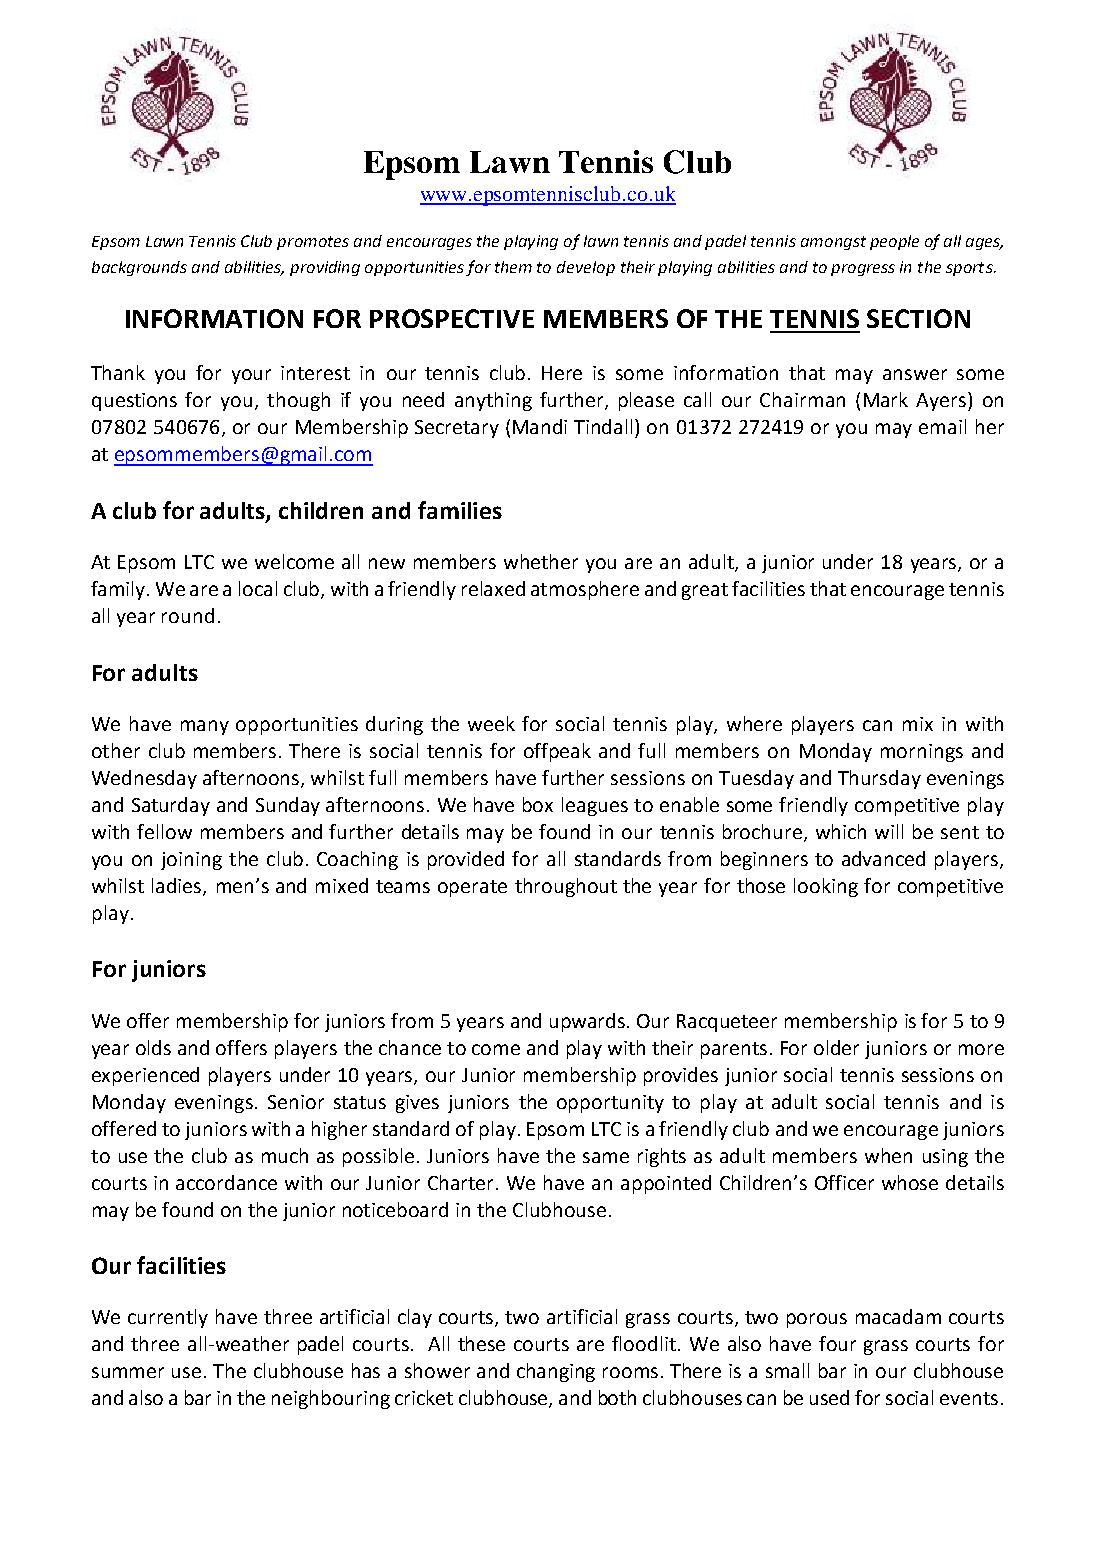 The height and width of the screenshot is (1550, 1096). What do you see at coordinates (889, 831) in the screenshot?
I see `will` at bounding box center [889, 831].
